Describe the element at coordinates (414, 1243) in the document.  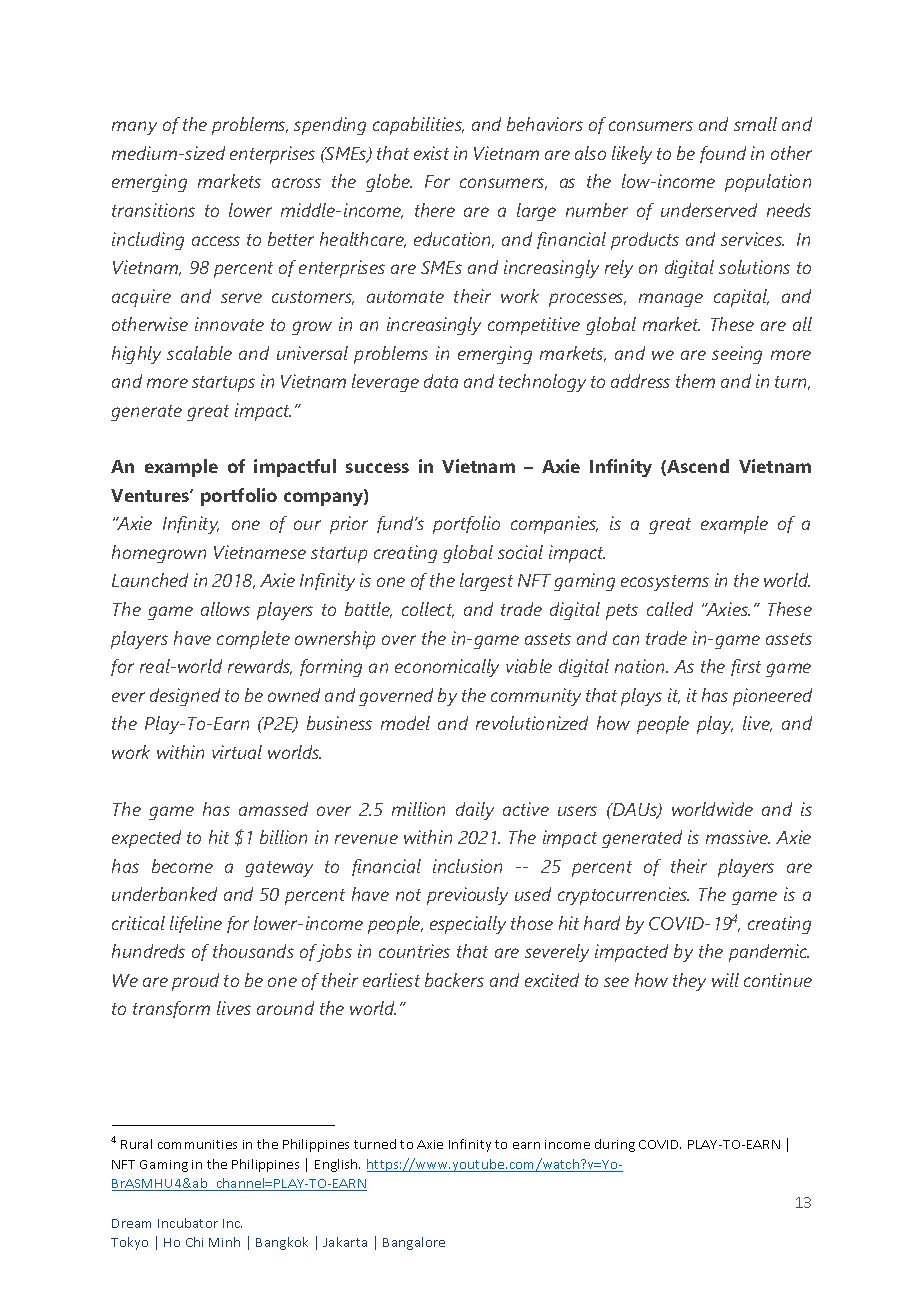
I see `Bangalore` at that location.
